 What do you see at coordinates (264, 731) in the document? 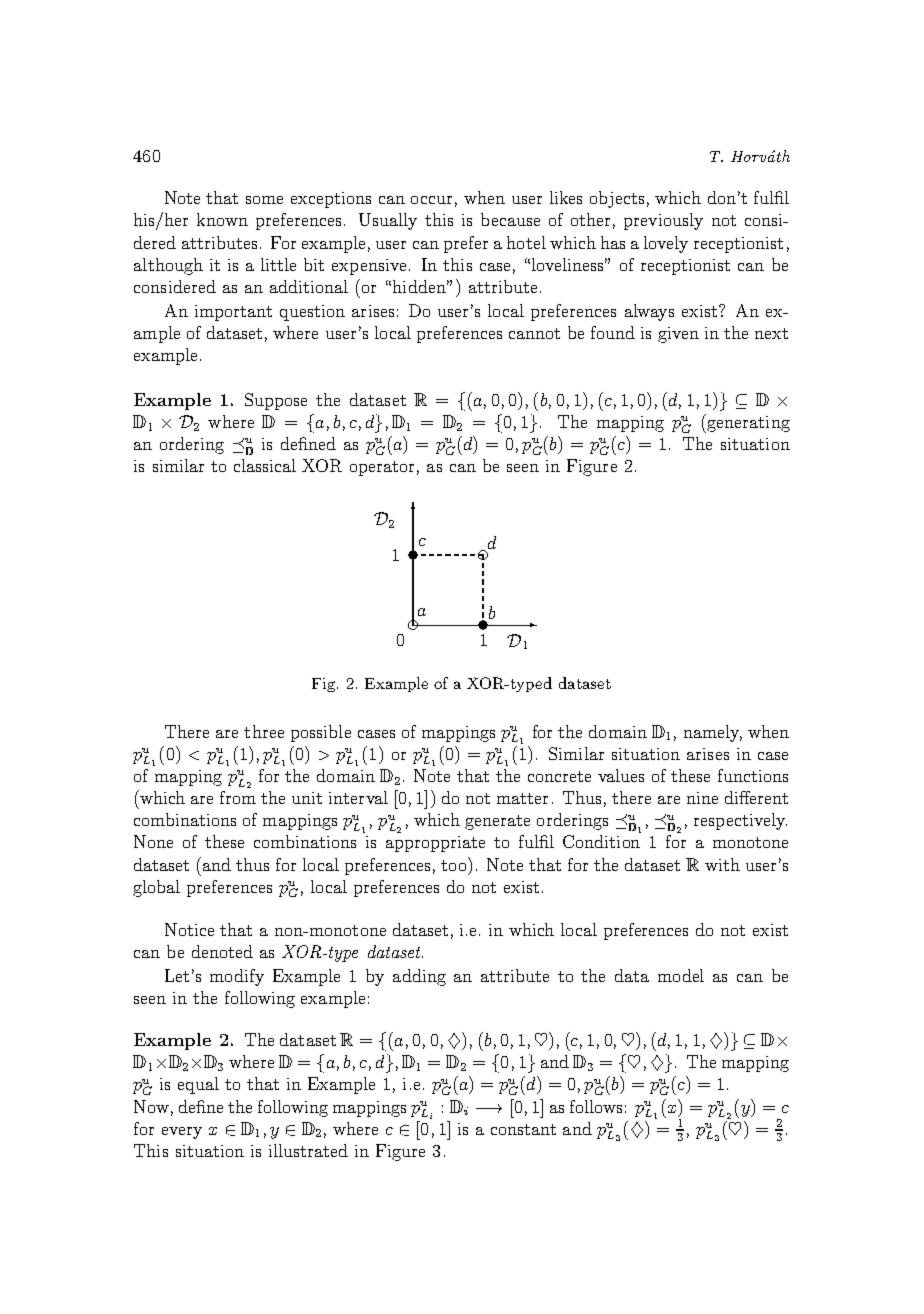
I see `three` at bounding box center [264, 731].
